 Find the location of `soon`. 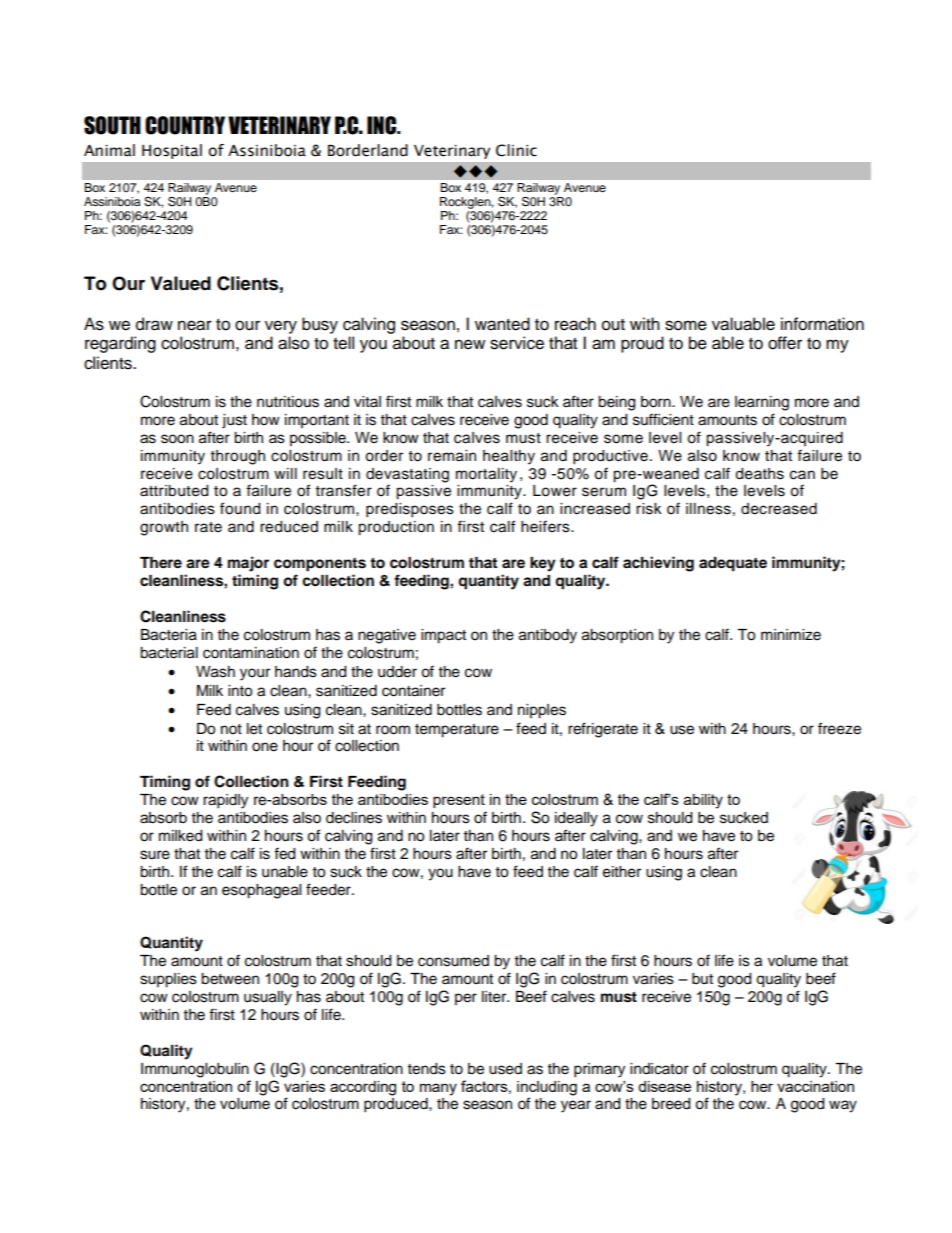

soon is located at coordinates (177, 439).
